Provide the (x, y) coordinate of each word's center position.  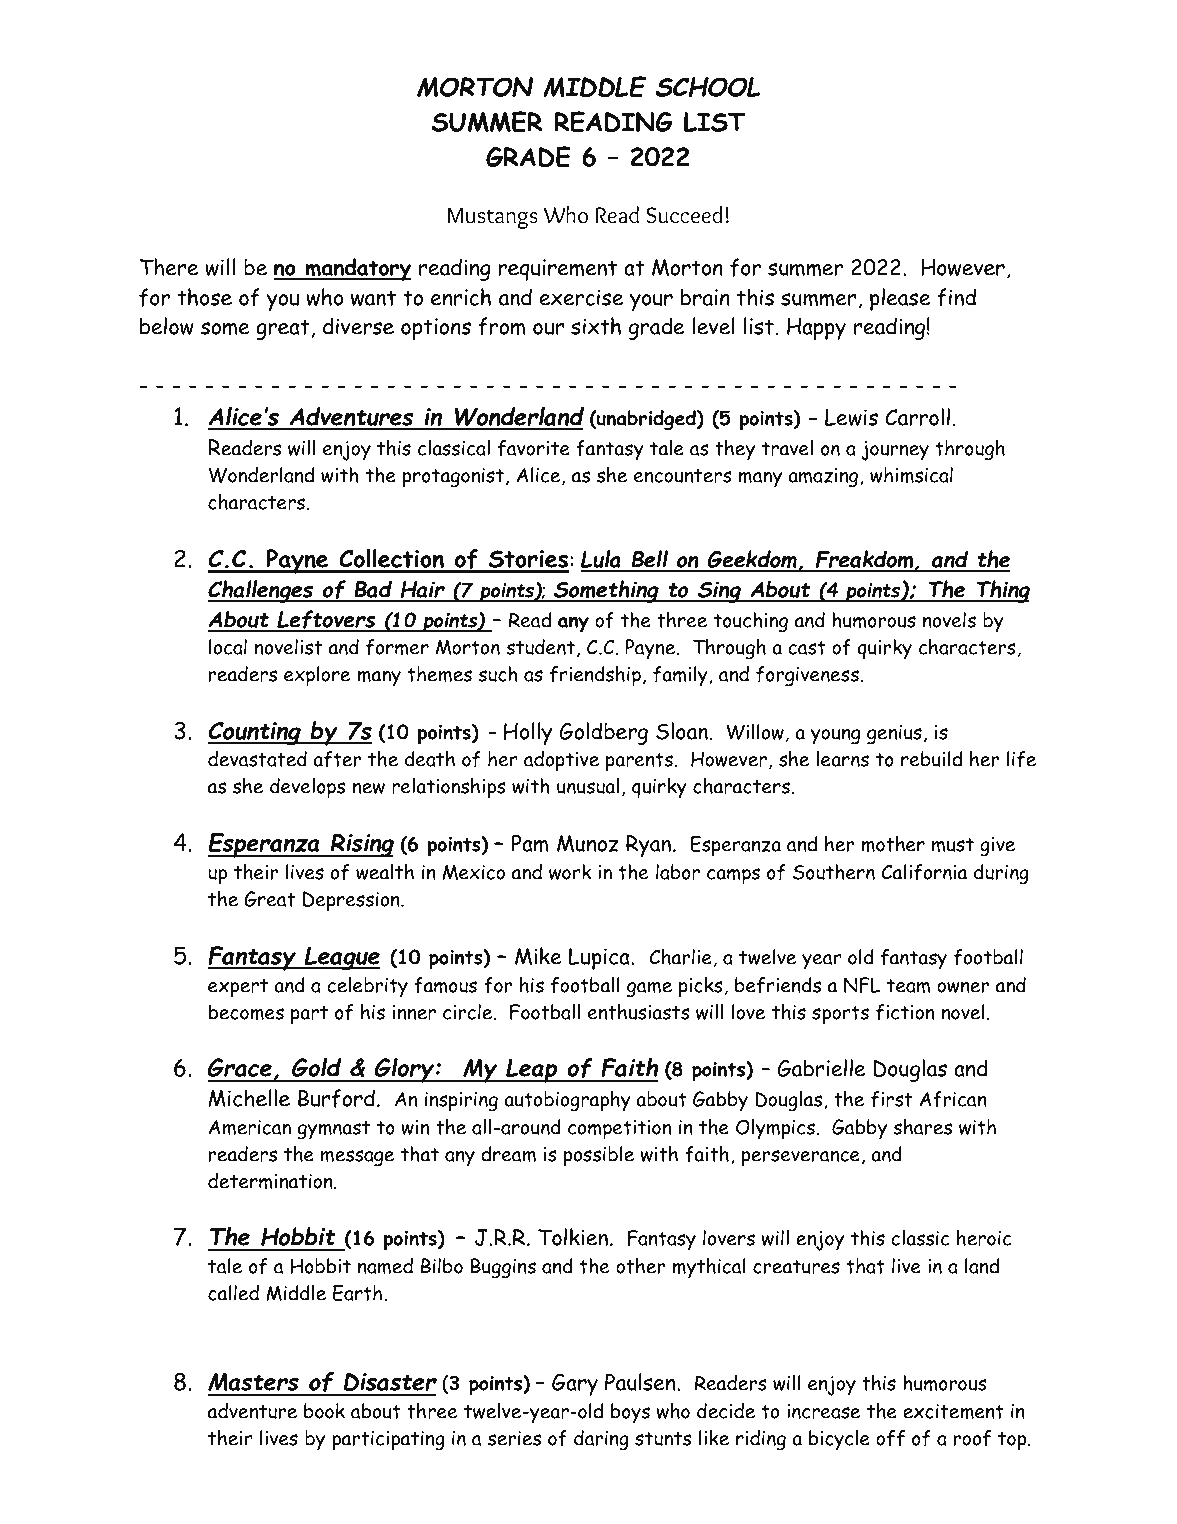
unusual (588, 786)
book (324, 1411)
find (956, 297)
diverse (358, 326)
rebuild (931, 759)
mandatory (357, 269)
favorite (534, 448)
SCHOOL (707, 87)
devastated (257, 759)
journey (895, 451)
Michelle (249, 1098)
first (891, 1099)
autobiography (567, 1101)
